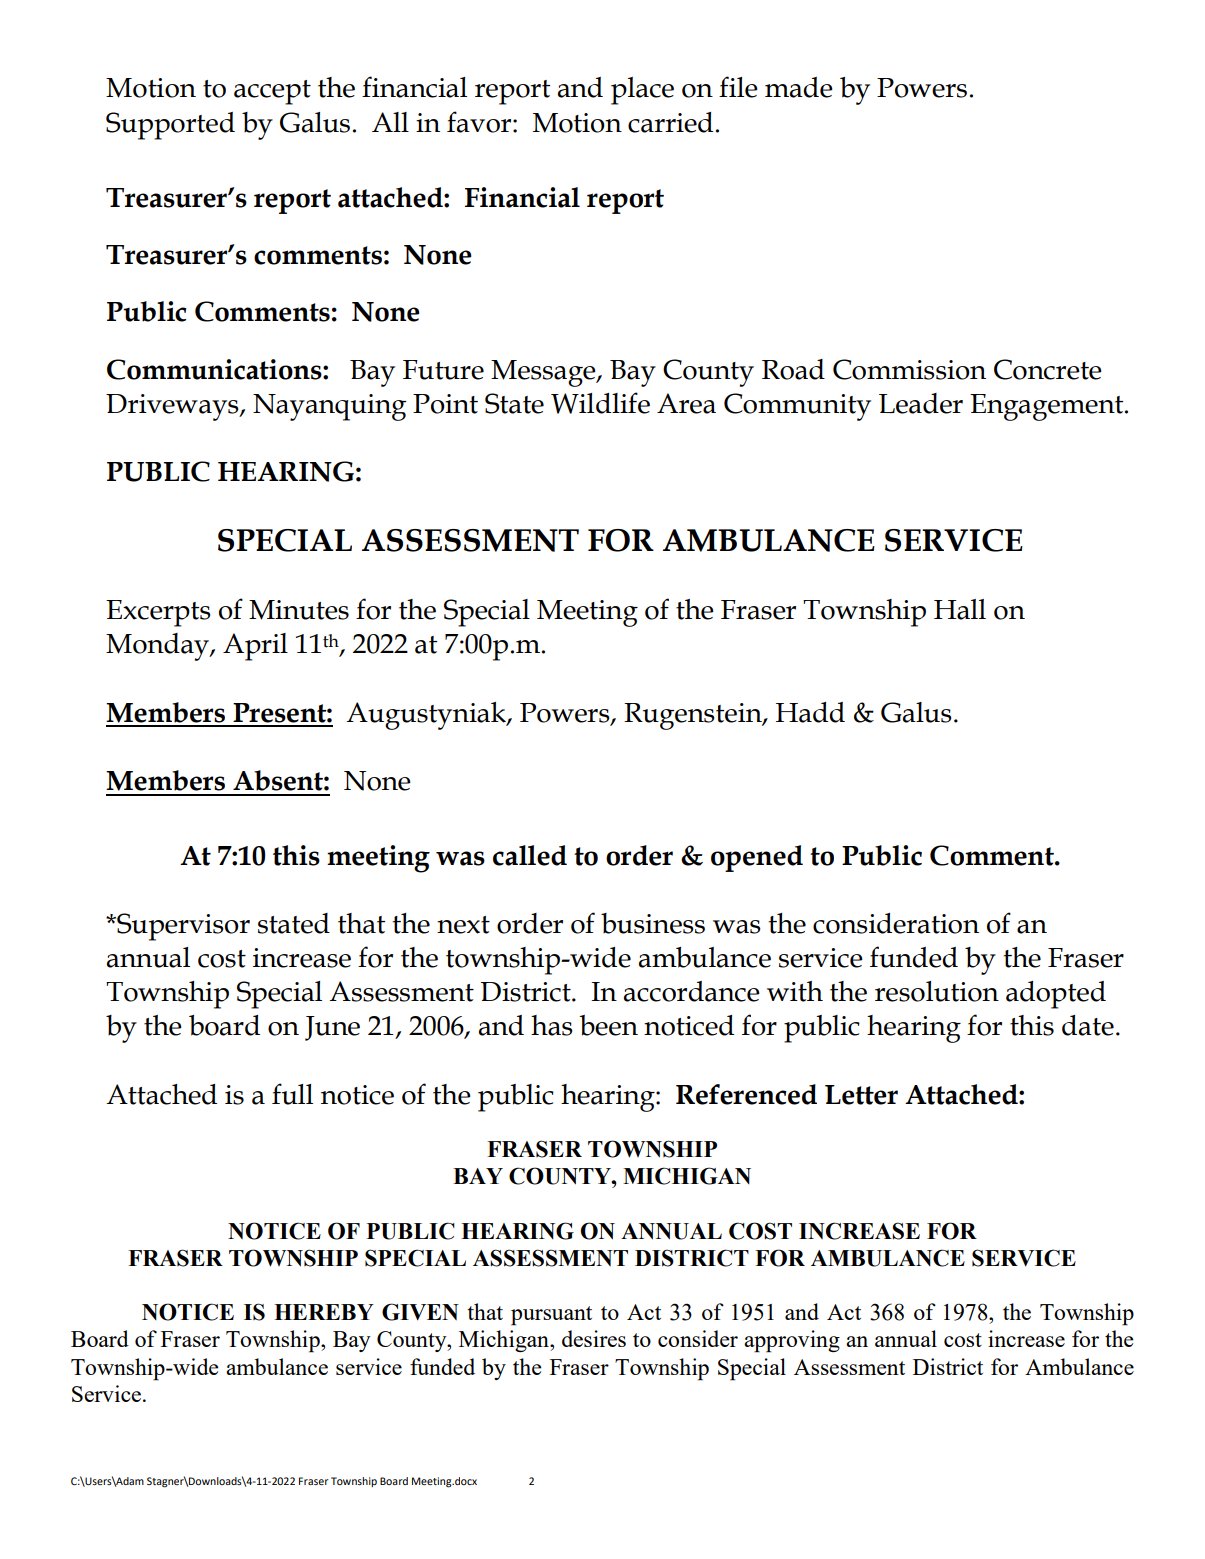 Image resolution: width=1205 pixels, height=1559 pixels. What do you see at coordinates (608, 1025) in the page?
I see `been` at bounding box center [608, 1025].
